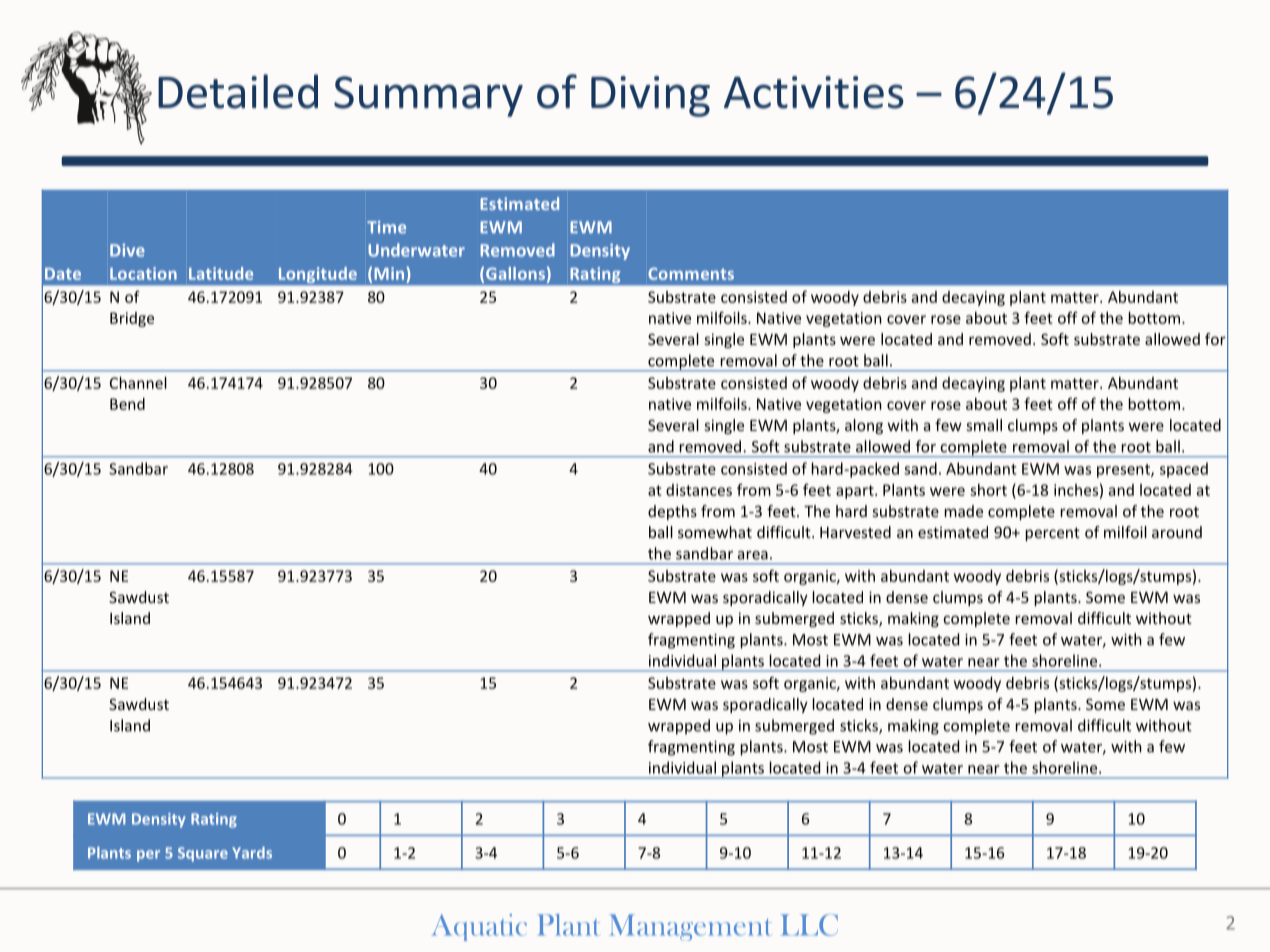  What do you see at coordinates (138, 383) in the screenshot?
I see `Channel` at bounding box center [138, 383].
